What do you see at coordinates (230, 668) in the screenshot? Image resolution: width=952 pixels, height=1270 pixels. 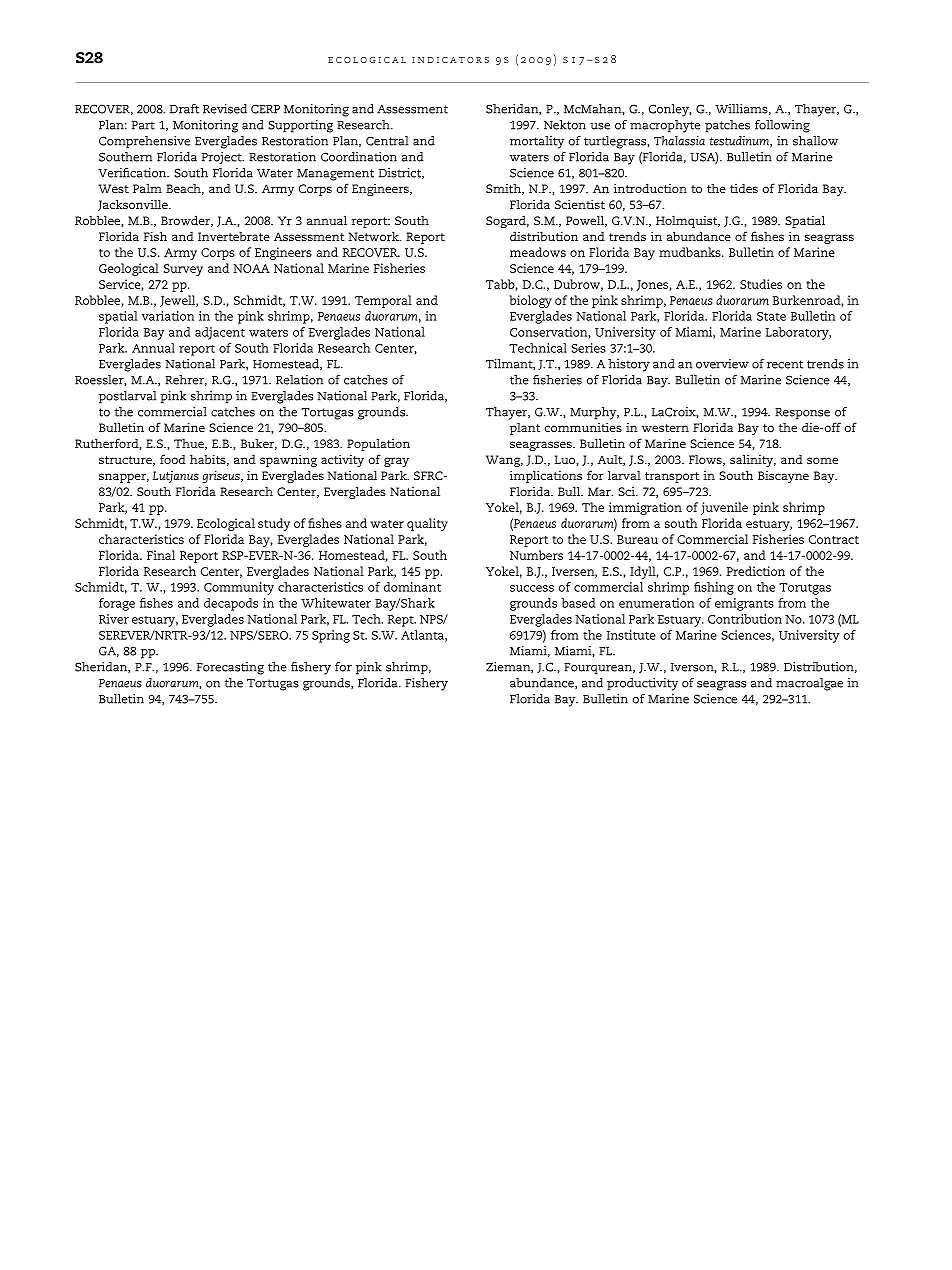 I see `Forecasting` at bounding box center [230, 668].
